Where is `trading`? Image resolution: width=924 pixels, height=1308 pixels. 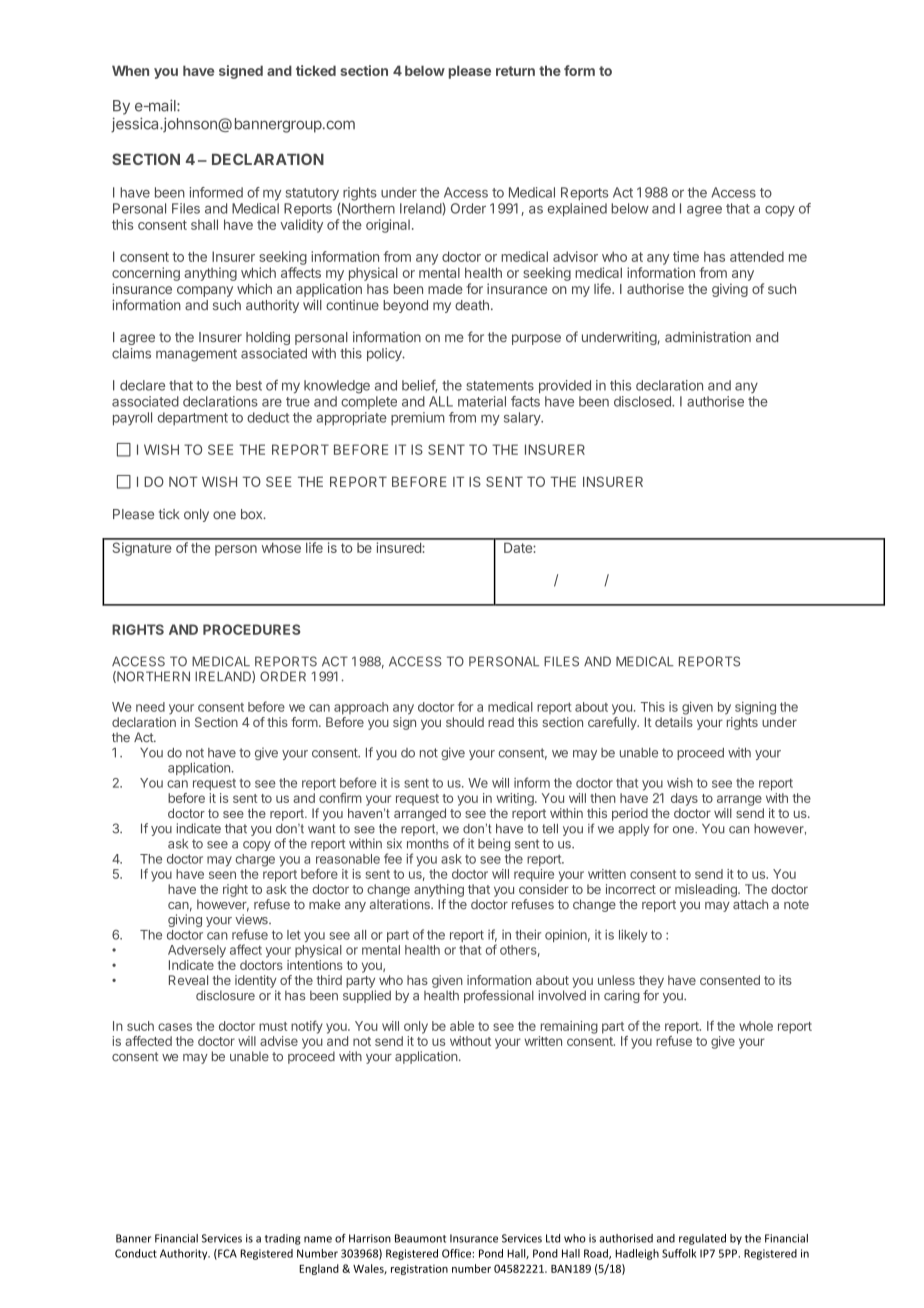 trading is located at coordinates (283, 1239).
